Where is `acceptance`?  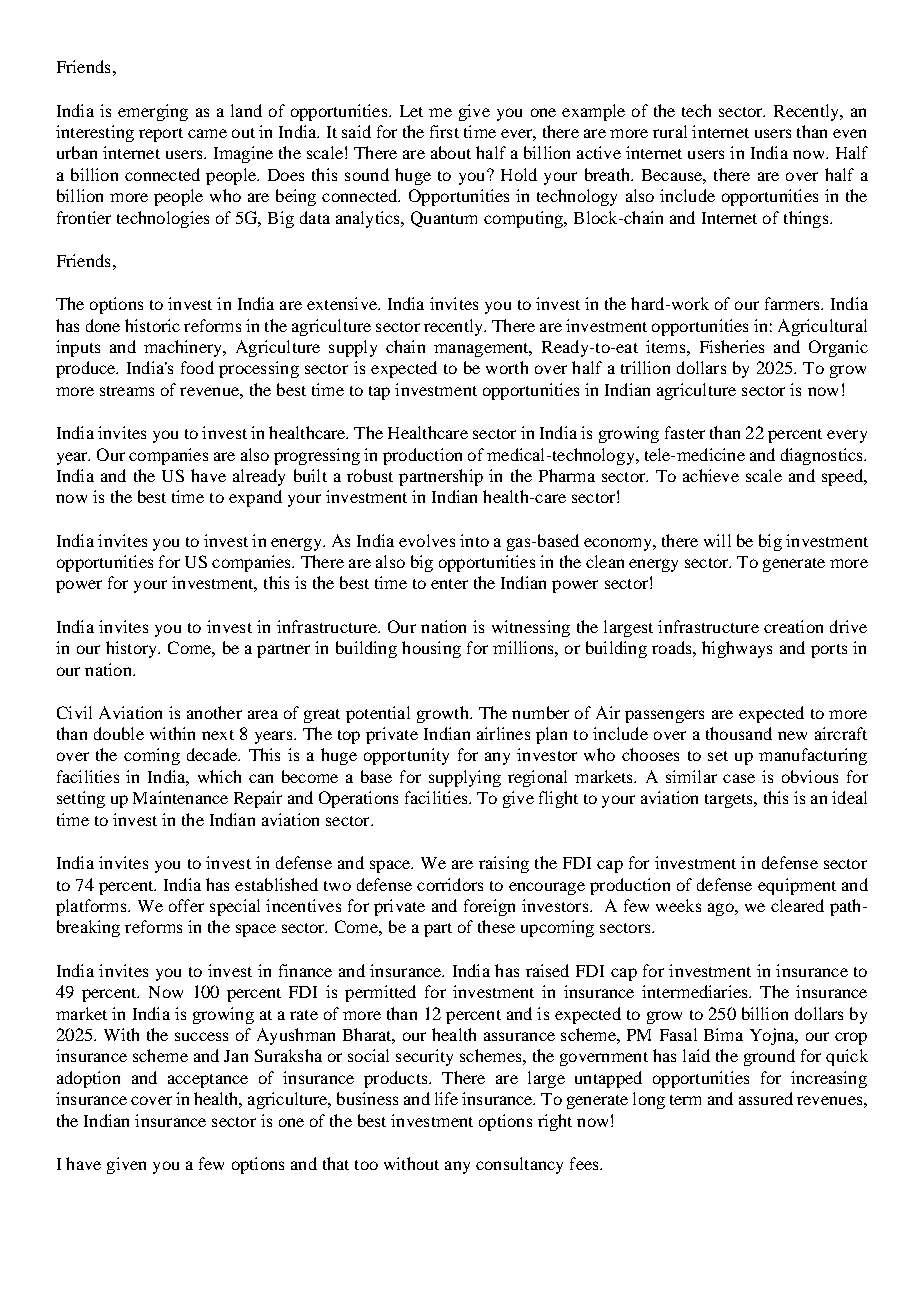 acceptance is located at coordinates (208, 1081).
